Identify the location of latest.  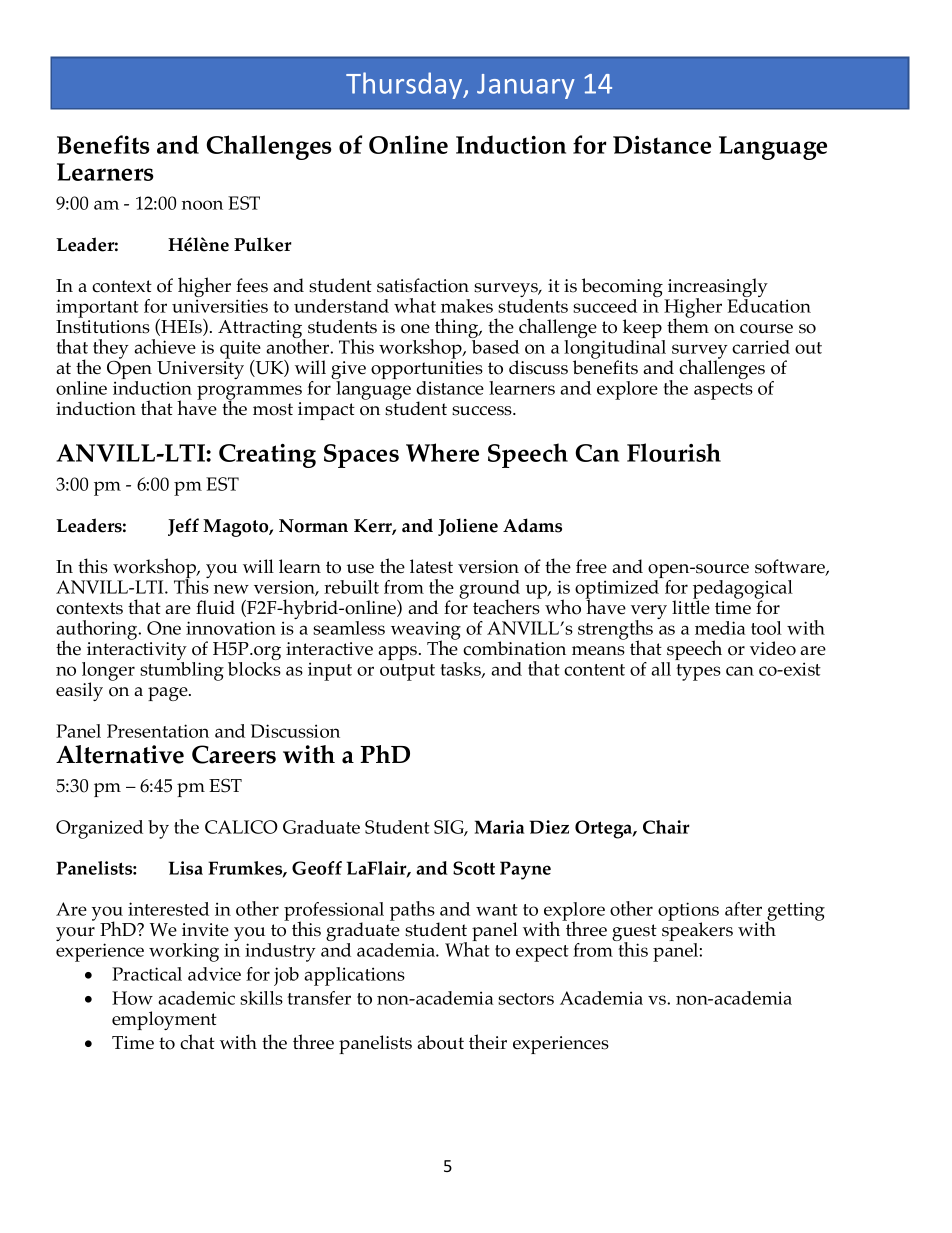
(431, 566).
